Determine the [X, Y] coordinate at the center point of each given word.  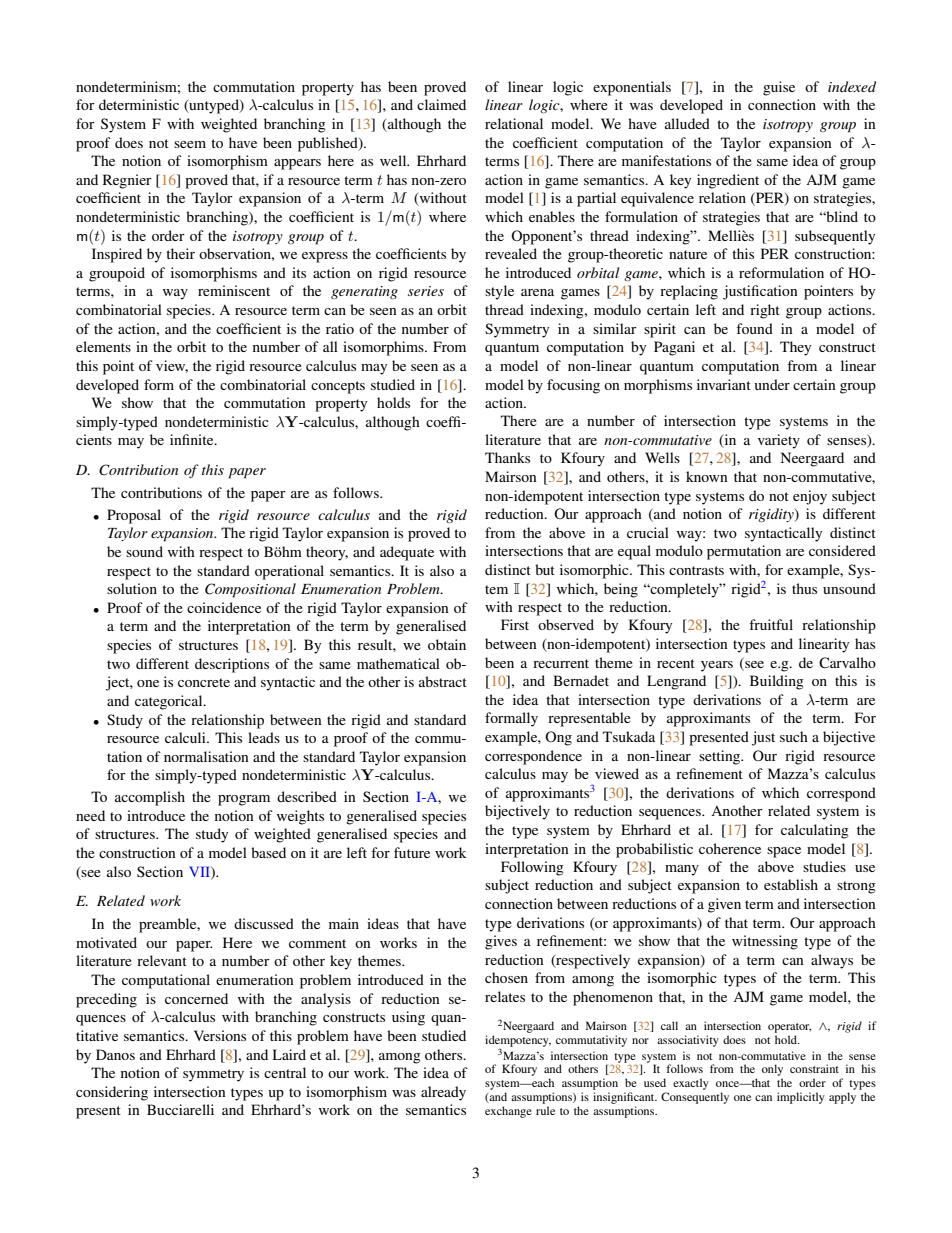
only [772, 1071]
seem [190, 144]
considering [112, 1093]
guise [779, 88]
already [443, 1093]
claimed [441, 104]
